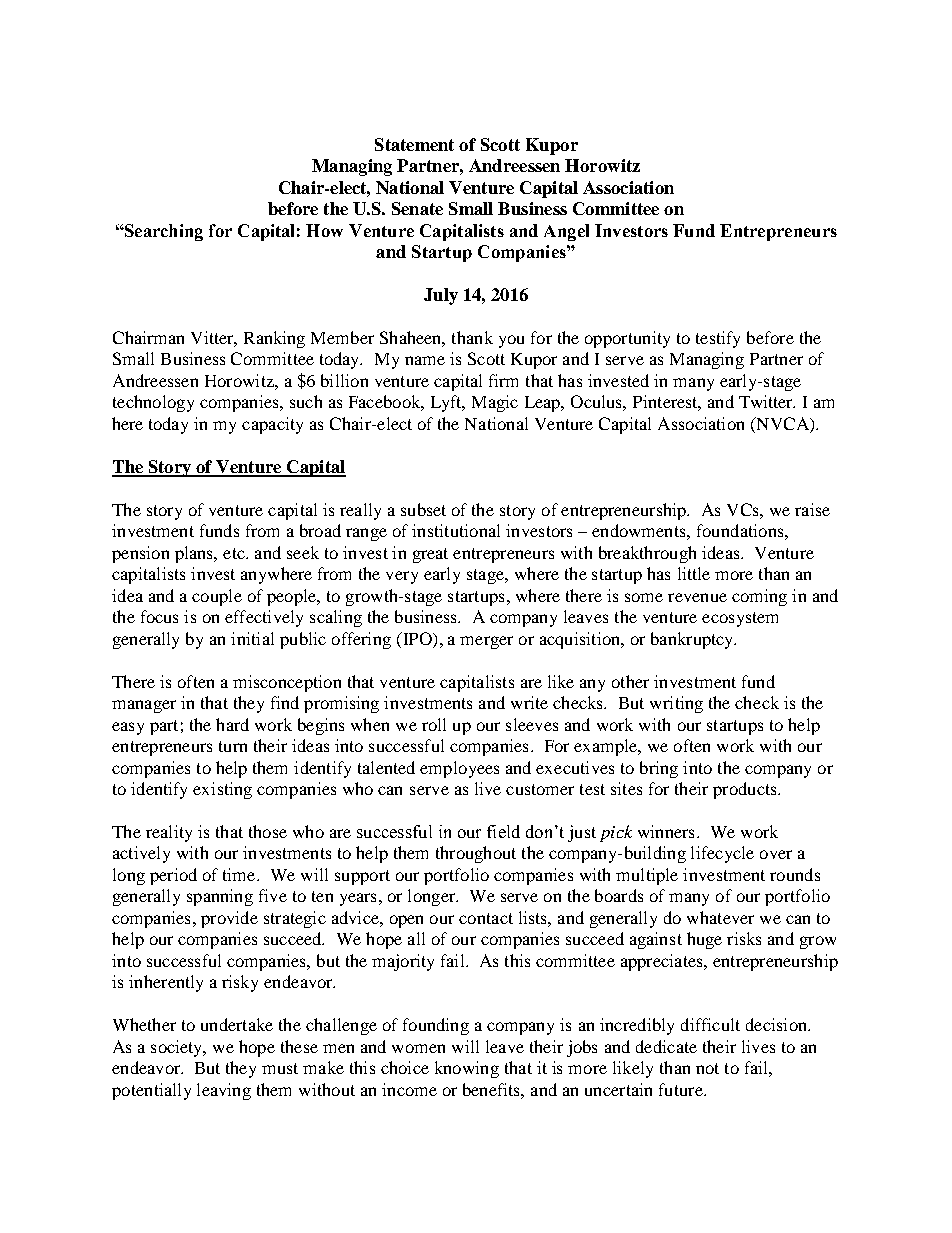  Describe the element at coordinates (274, 339) in the document. I see `Ranking` at that location.
